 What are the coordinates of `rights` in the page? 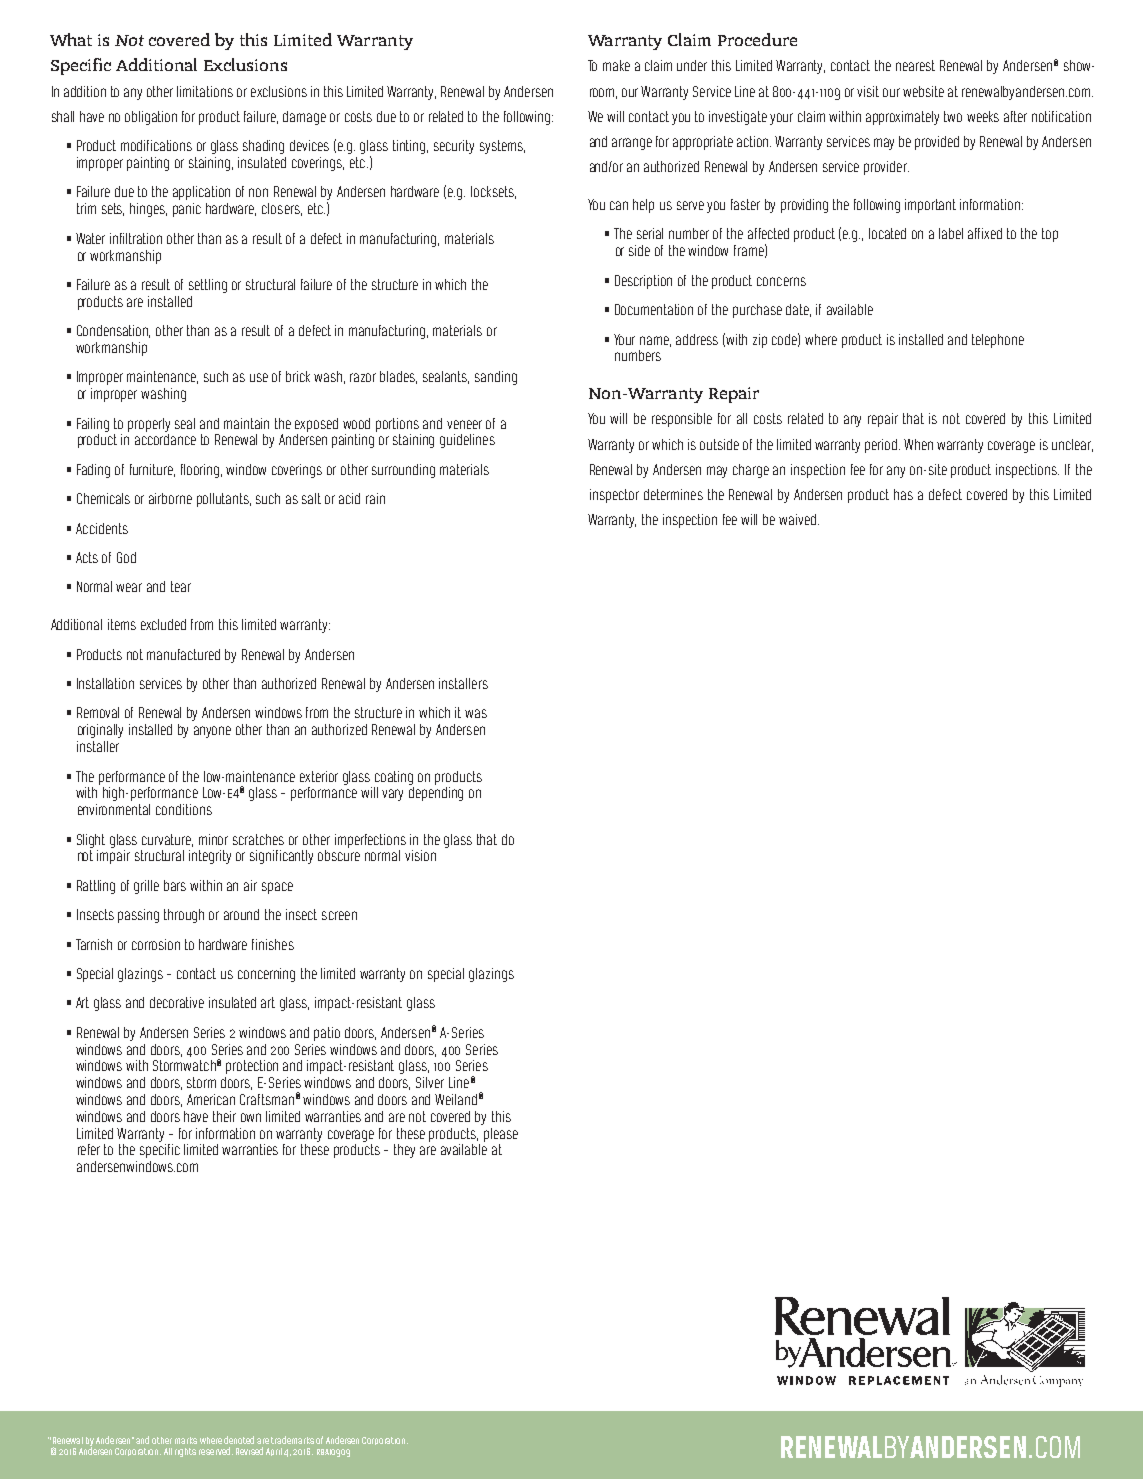 It's located at (185, 1452).
